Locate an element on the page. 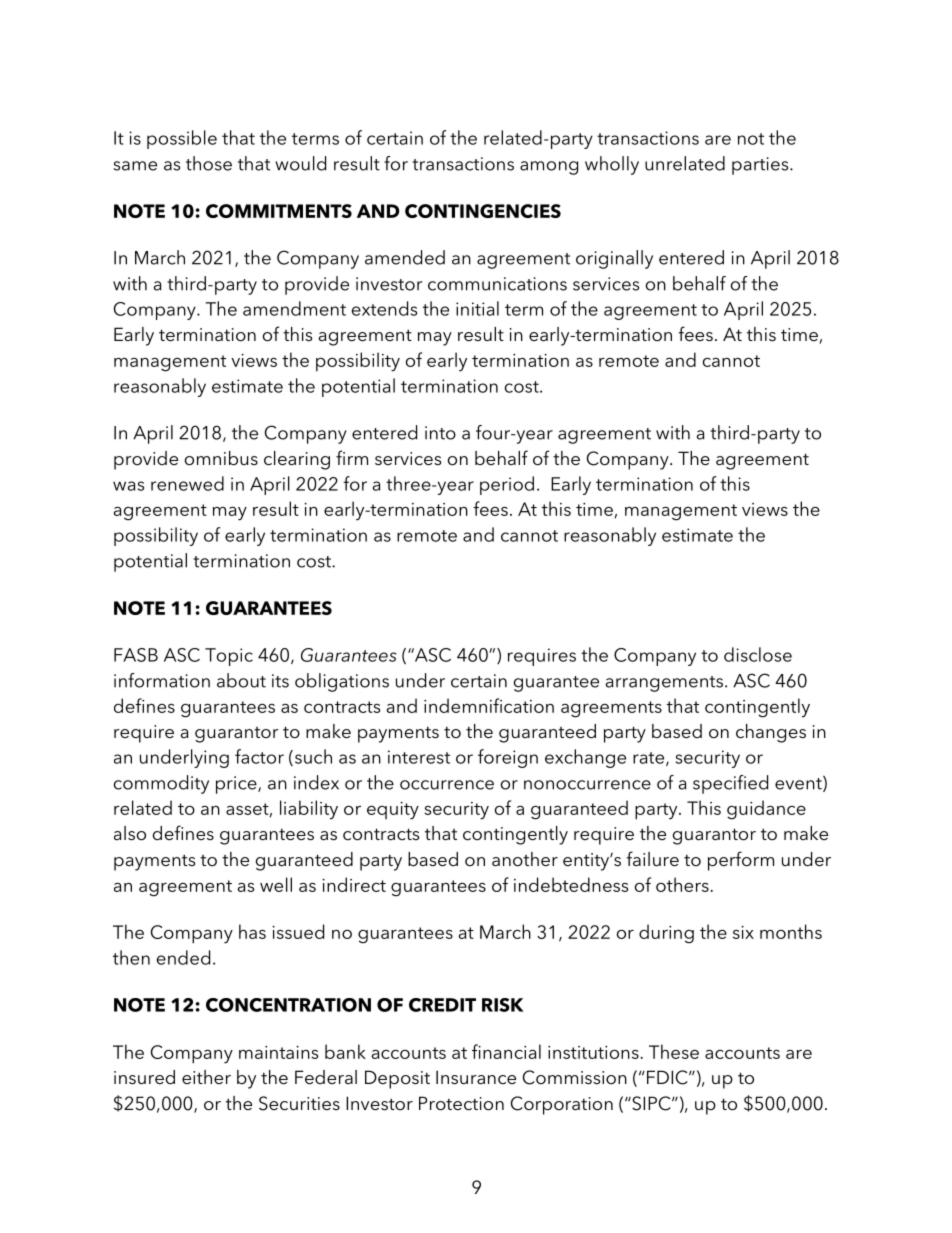 Image resolution: width=952 pixels, height=1233 pixels. CONTINGENCIES is located at coordinates (483, 211).
